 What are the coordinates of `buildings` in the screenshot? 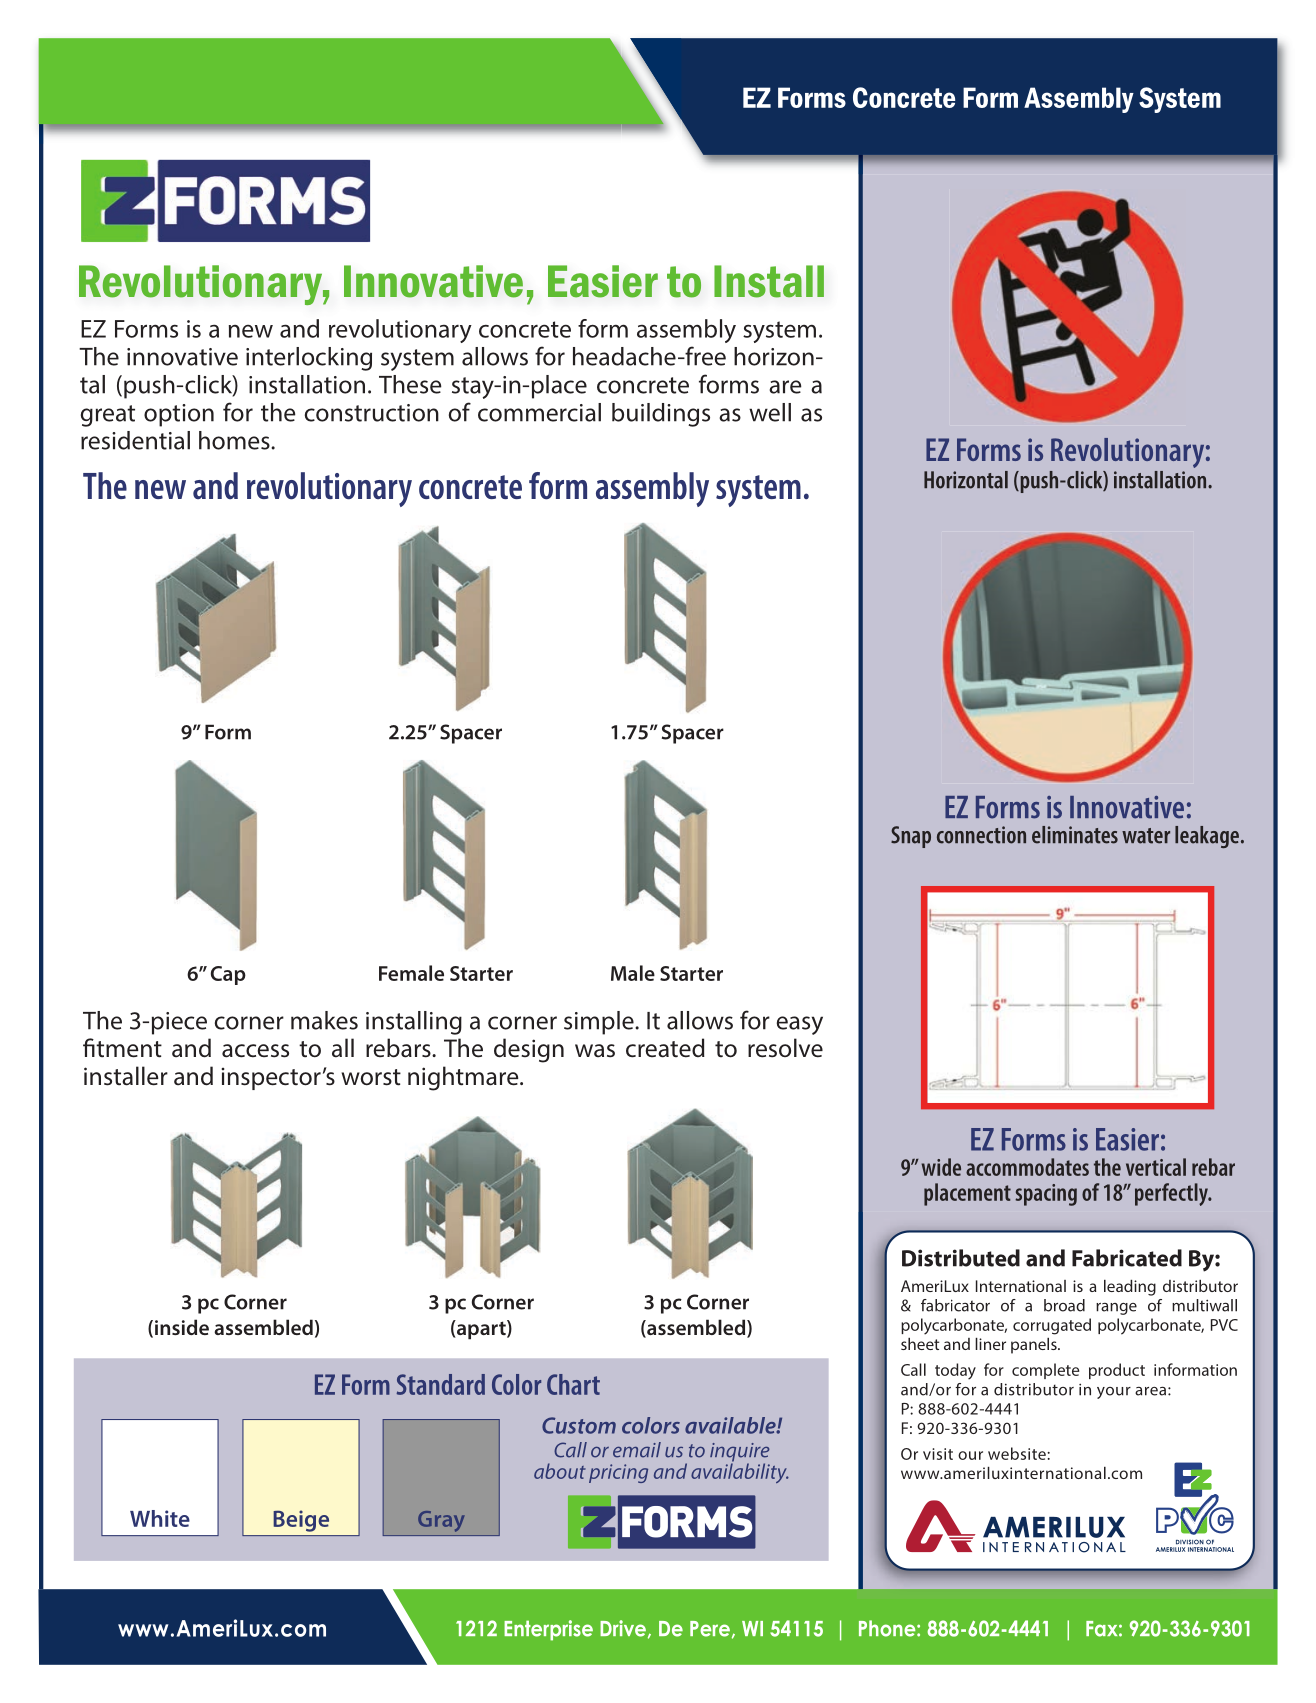 It's located at (661, 415).
